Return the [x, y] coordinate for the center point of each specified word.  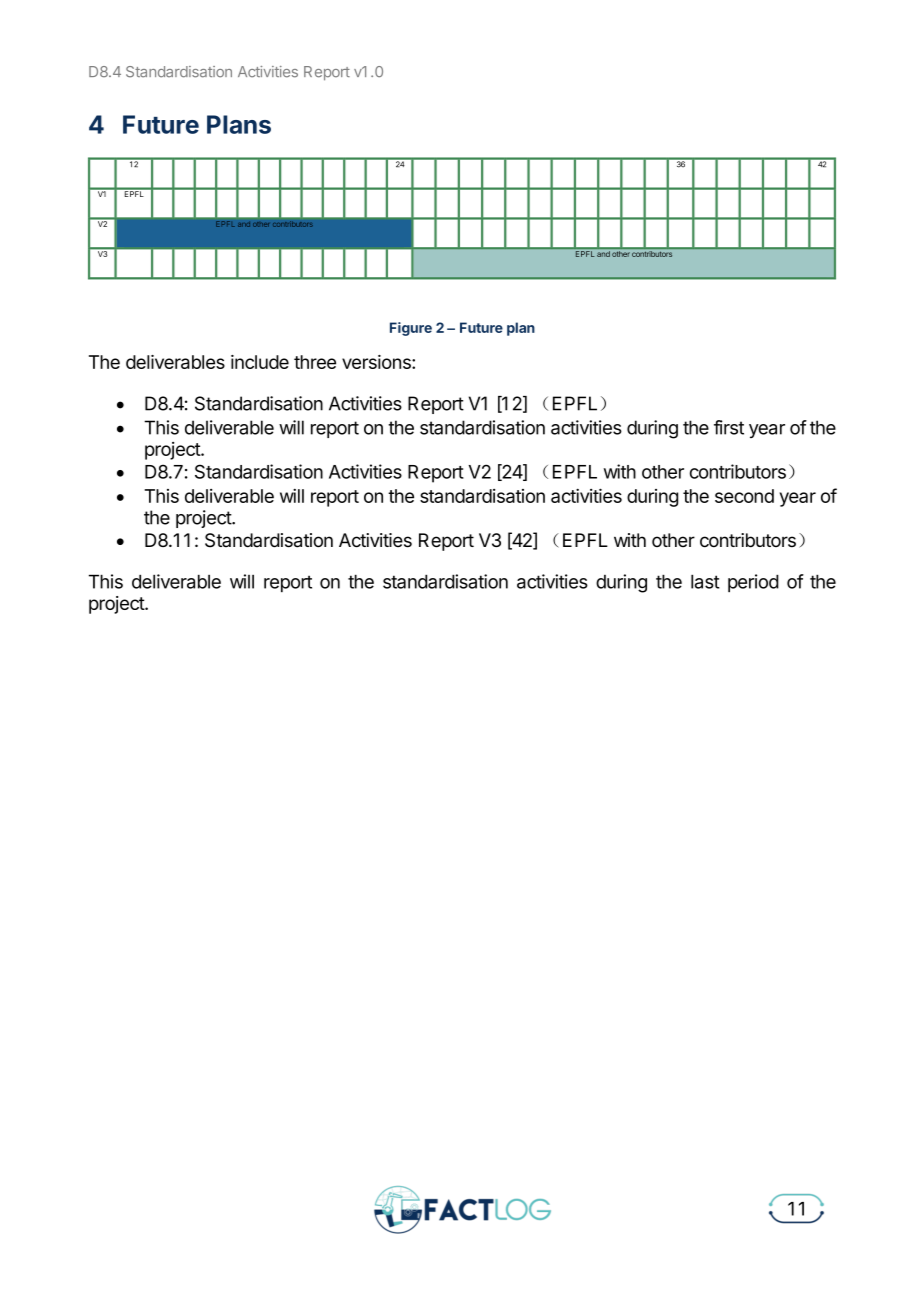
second [744, 496]
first [729, 427]
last [705, 581]
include [260, 362]
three [315, 362]
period [753, 583]
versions [377, 362]
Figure [411, 329]
